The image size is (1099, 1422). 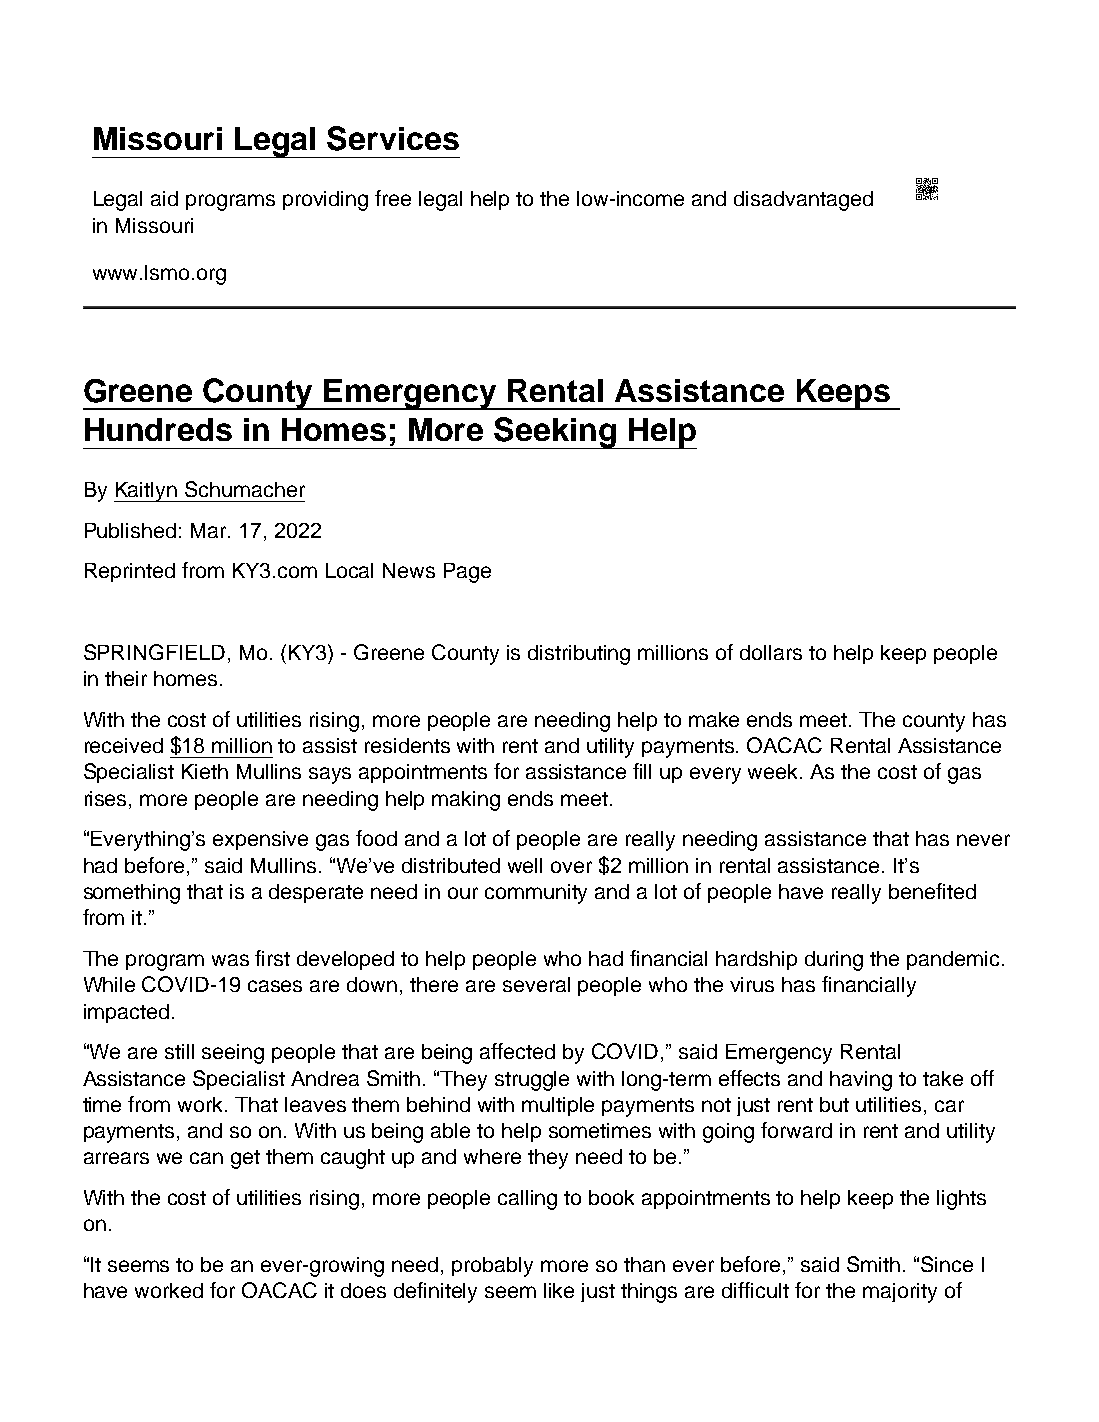 I want to click on free, so click(x=393, y=198).
